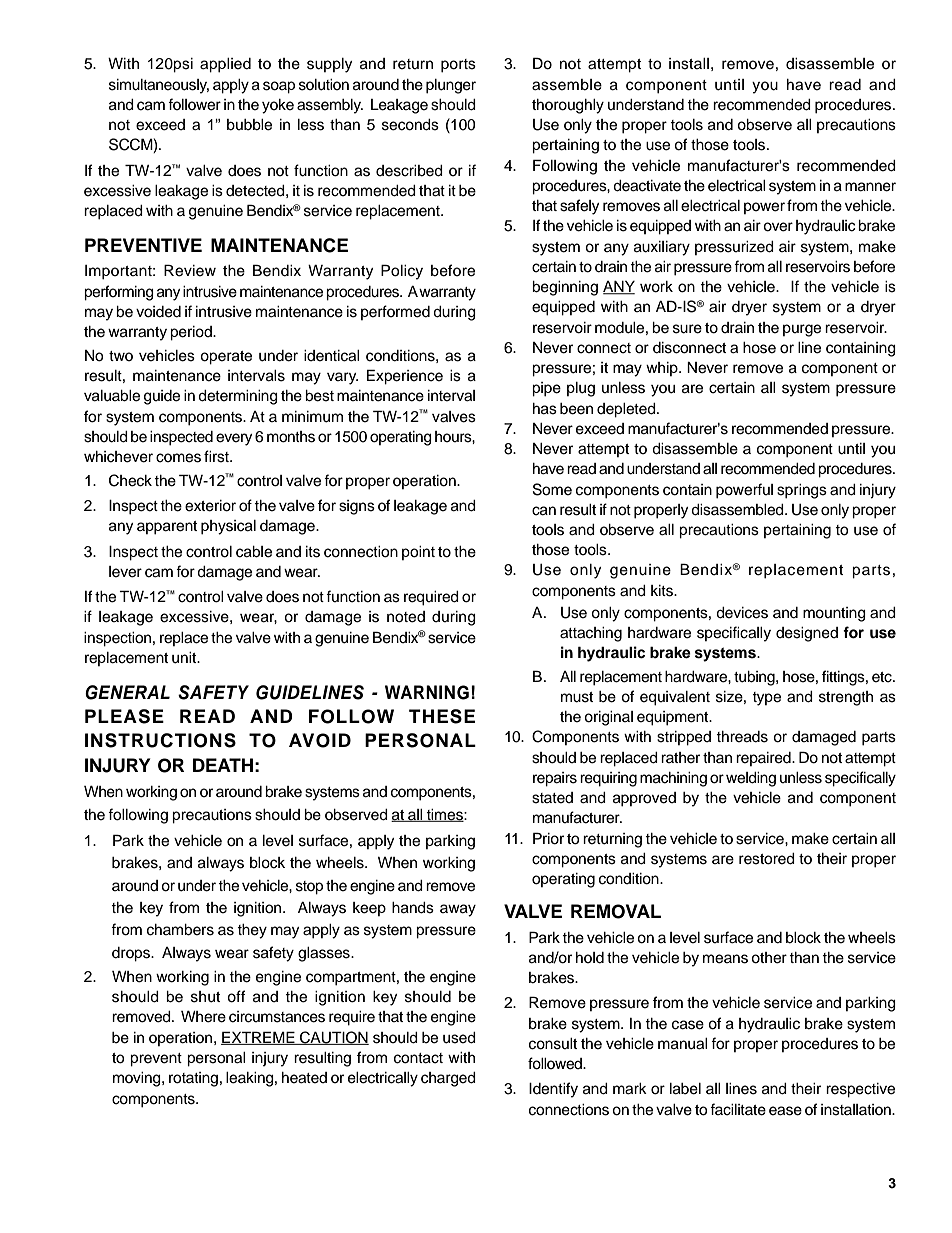 The image size is (952, 1233). Describe the element at coordinates (451, 86) in the screenshot. I see `plunger` at that location.
